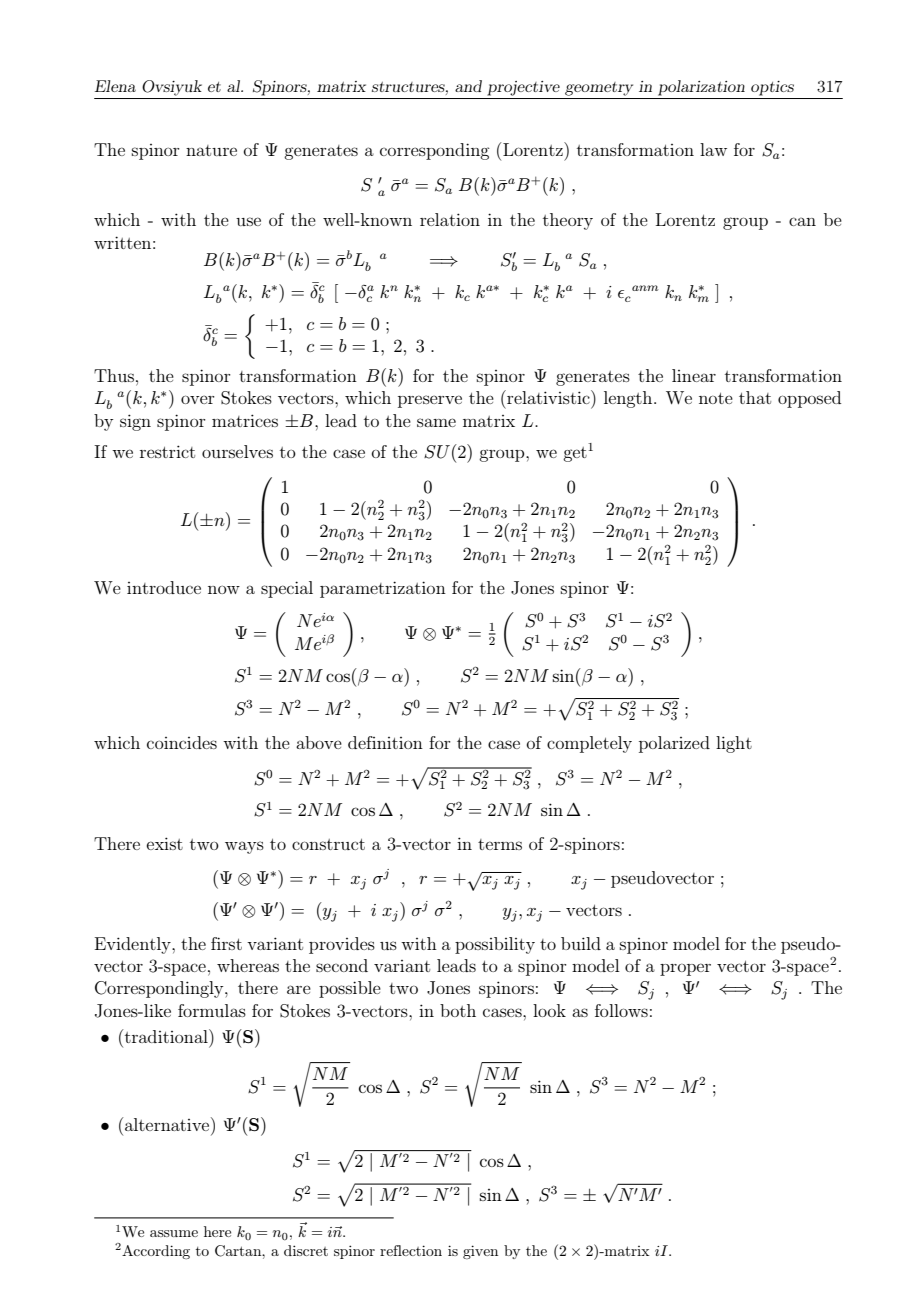 Image resolution: width=924 pixels, height=1308 pixels. What do you see at coordinates (713, 149) in the screenshot?
I see `law` at bounding box center [713, 149].
